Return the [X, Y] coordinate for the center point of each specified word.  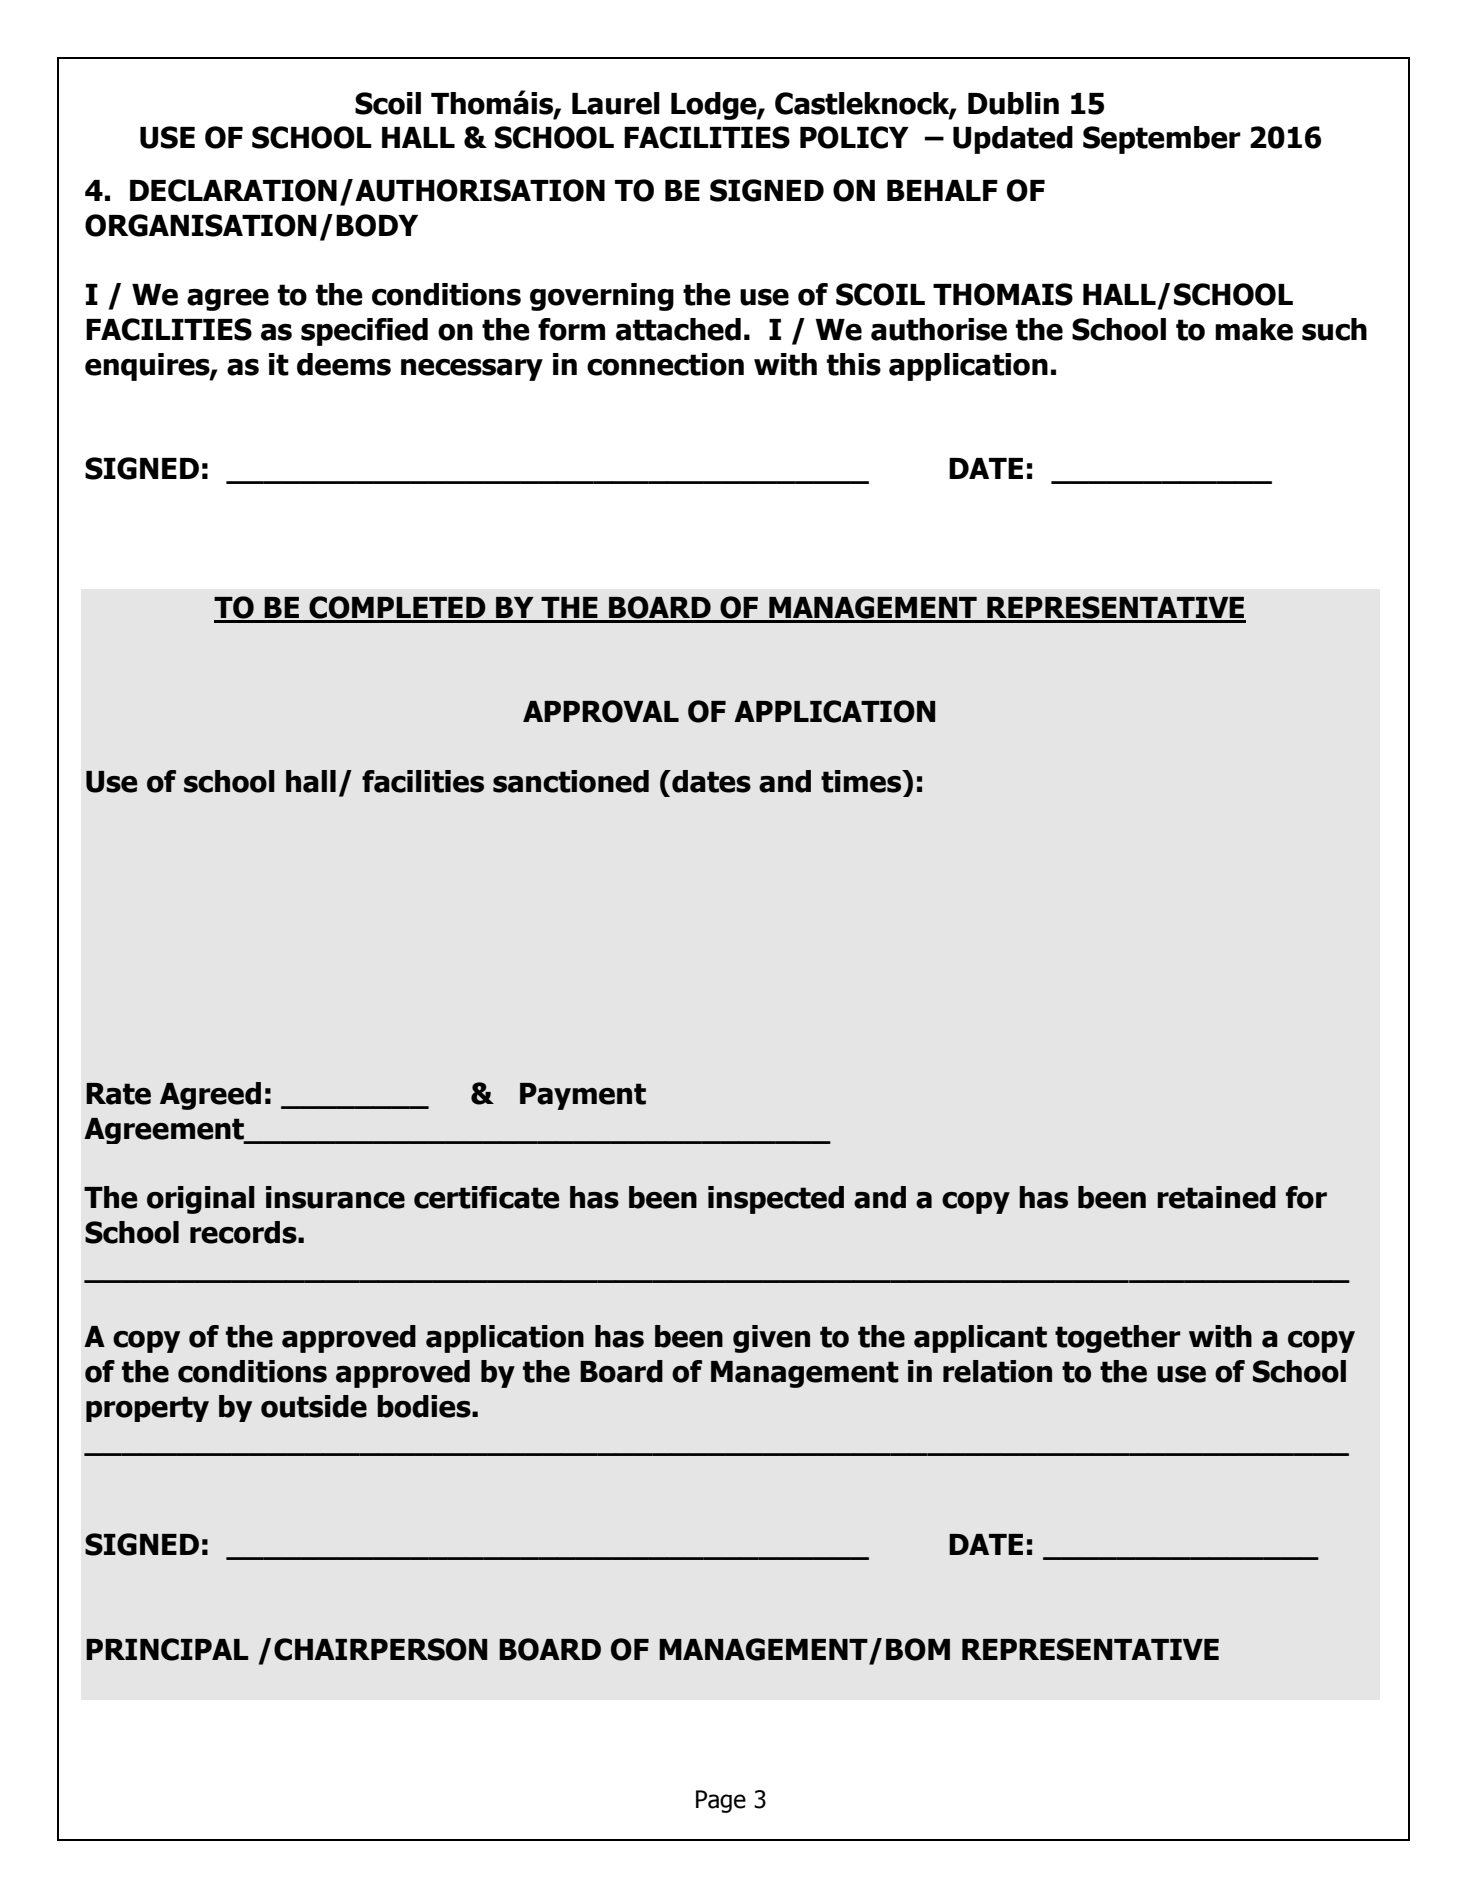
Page [721, 1801]
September [1162, 140]
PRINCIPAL [167, 1649]
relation [997, 1371]
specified [364, 332]
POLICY [854, 137]
